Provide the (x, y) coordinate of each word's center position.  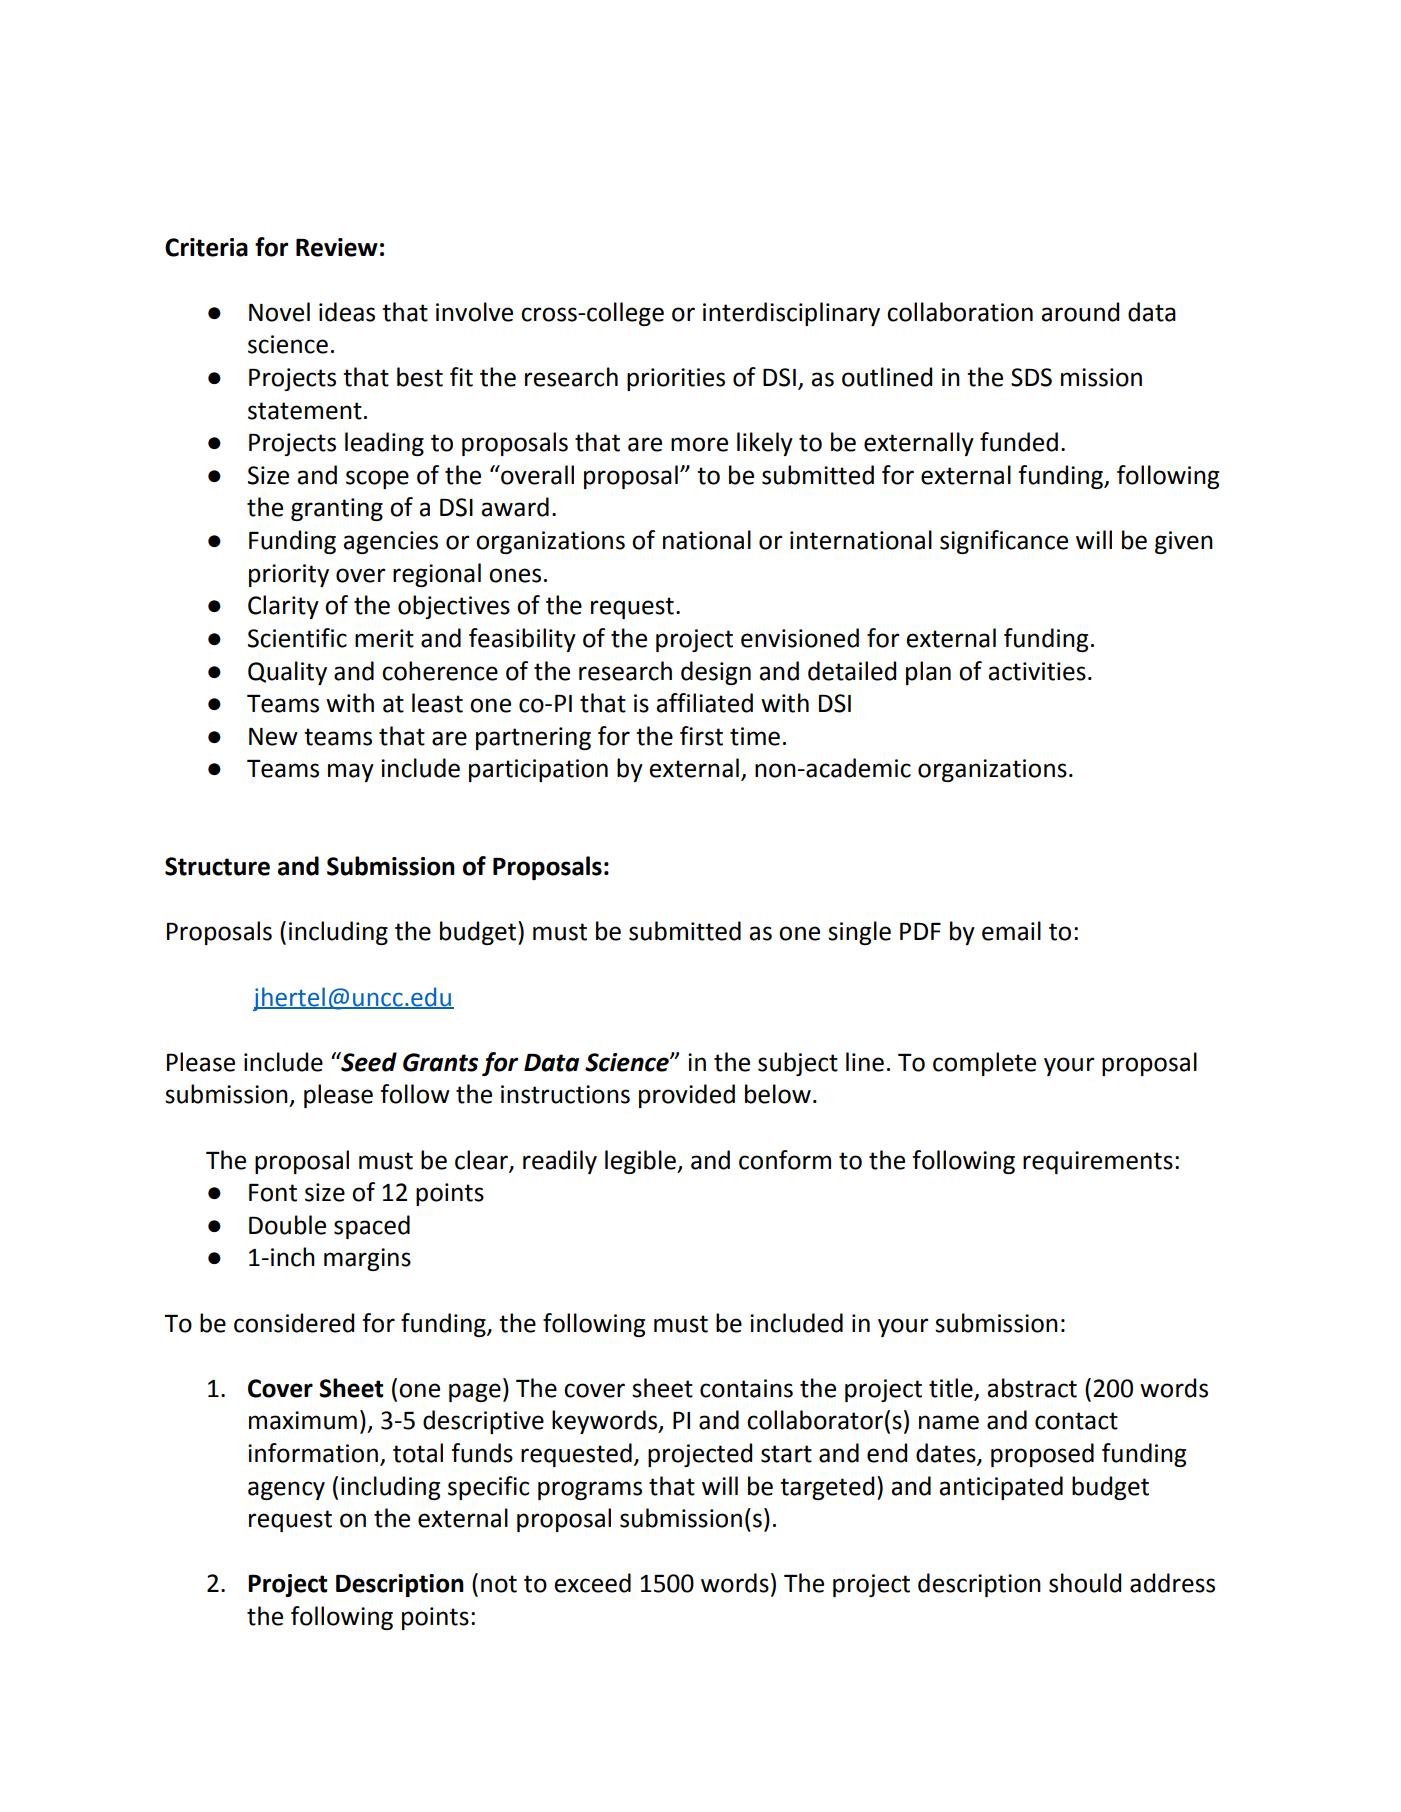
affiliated (704, 703)
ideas (347, 312)
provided (687, 1096)
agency (286, 1490)
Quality (287, 673)
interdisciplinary (791, 314)
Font (273, 1193)
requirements (1098, 1162)
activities (1037, 671)
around (1080, 312)
